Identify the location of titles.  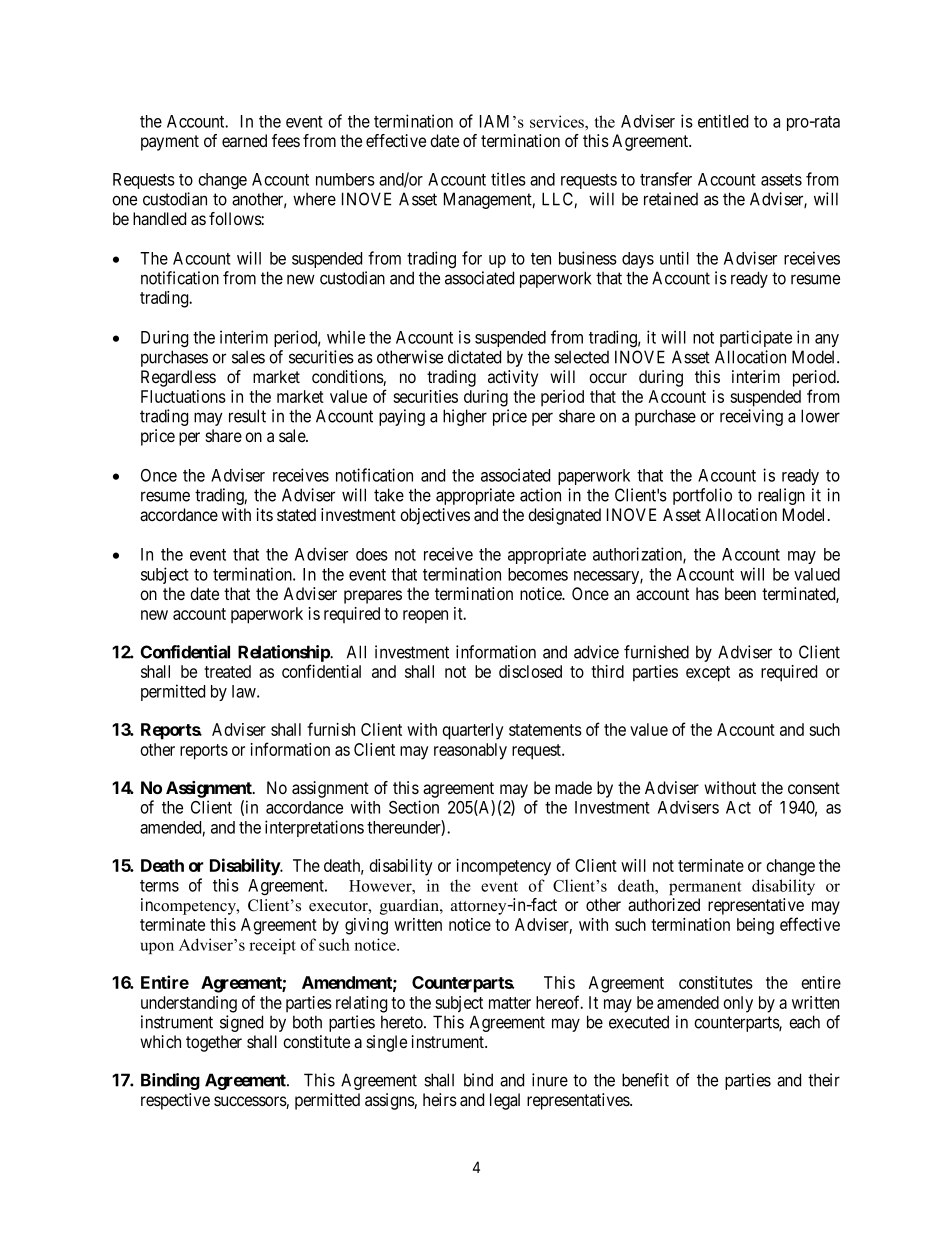
(508, 179).
